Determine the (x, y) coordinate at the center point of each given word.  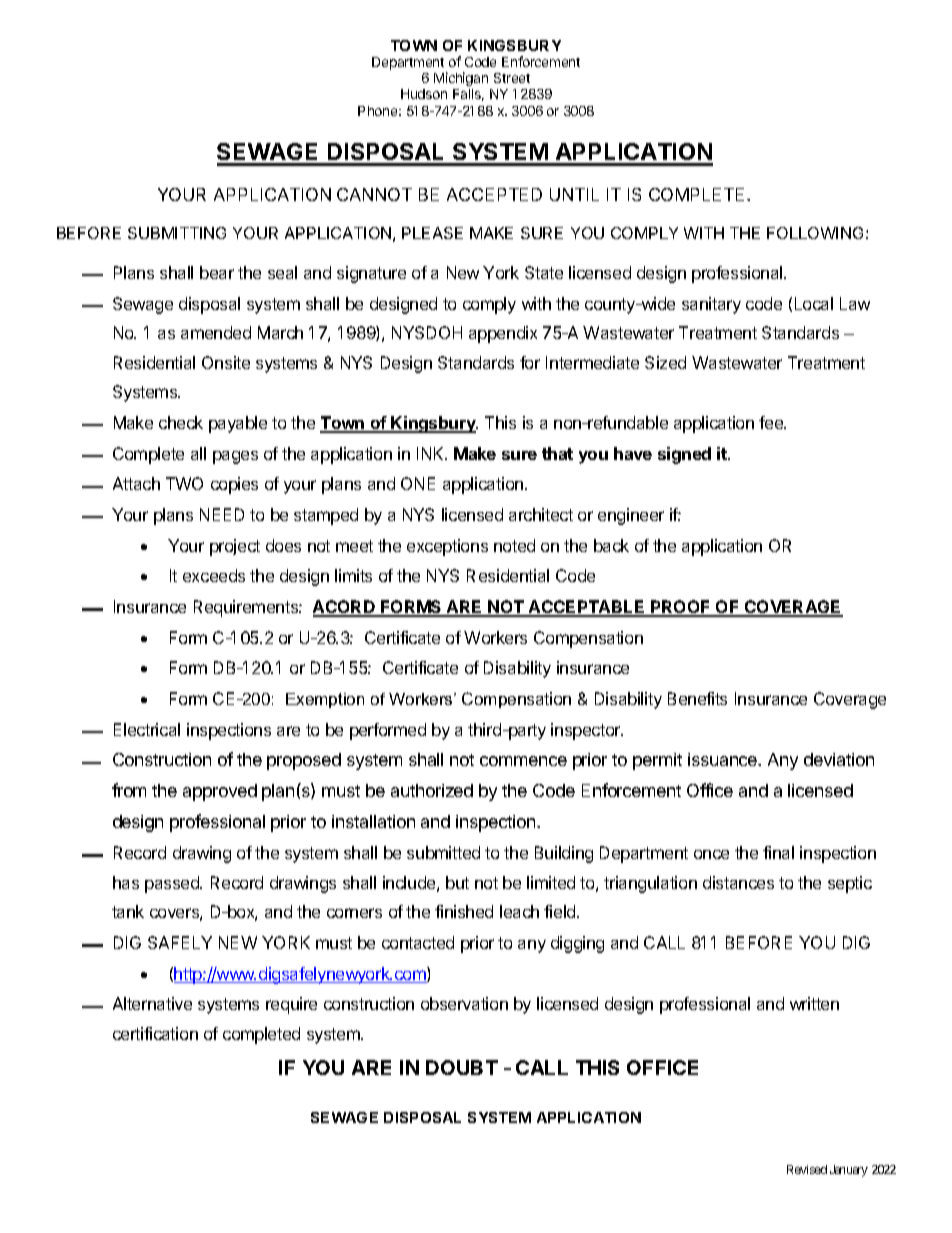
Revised (807, 1169)
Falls (468, 95)
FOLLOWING (815, 233)
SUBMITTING (177, 233)
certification (155, 1033)
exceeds (214, 575)
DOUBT (462, 1067)
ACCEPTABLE (586, 608)
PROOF (681, 608)
